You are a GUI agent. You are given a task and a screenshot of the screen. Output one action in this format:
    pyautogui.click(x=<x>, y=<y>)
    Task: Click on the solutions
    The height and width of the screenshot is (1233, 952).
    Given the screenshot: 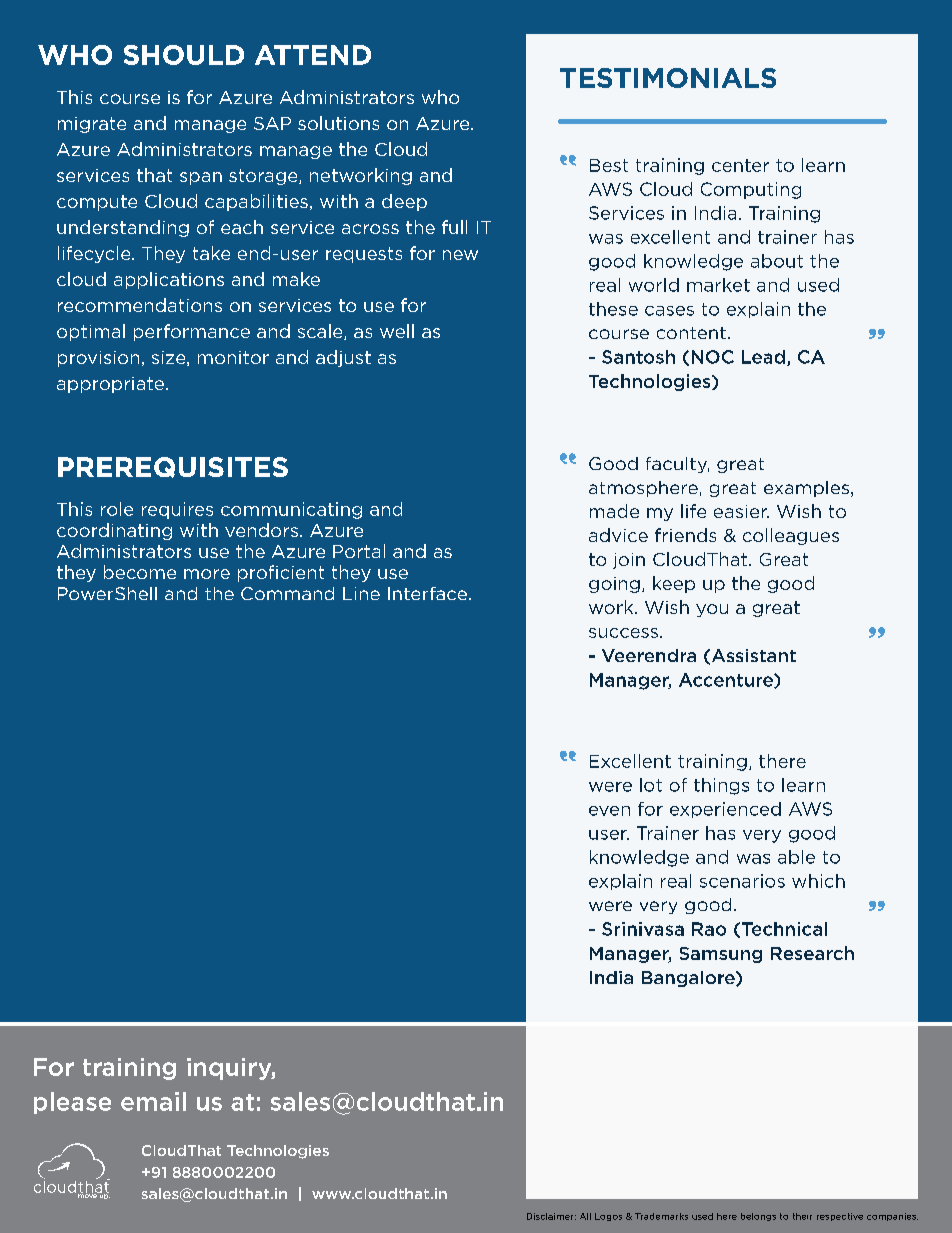 What is the action you would take?
    pyautogui.click(x=338, y=123)
